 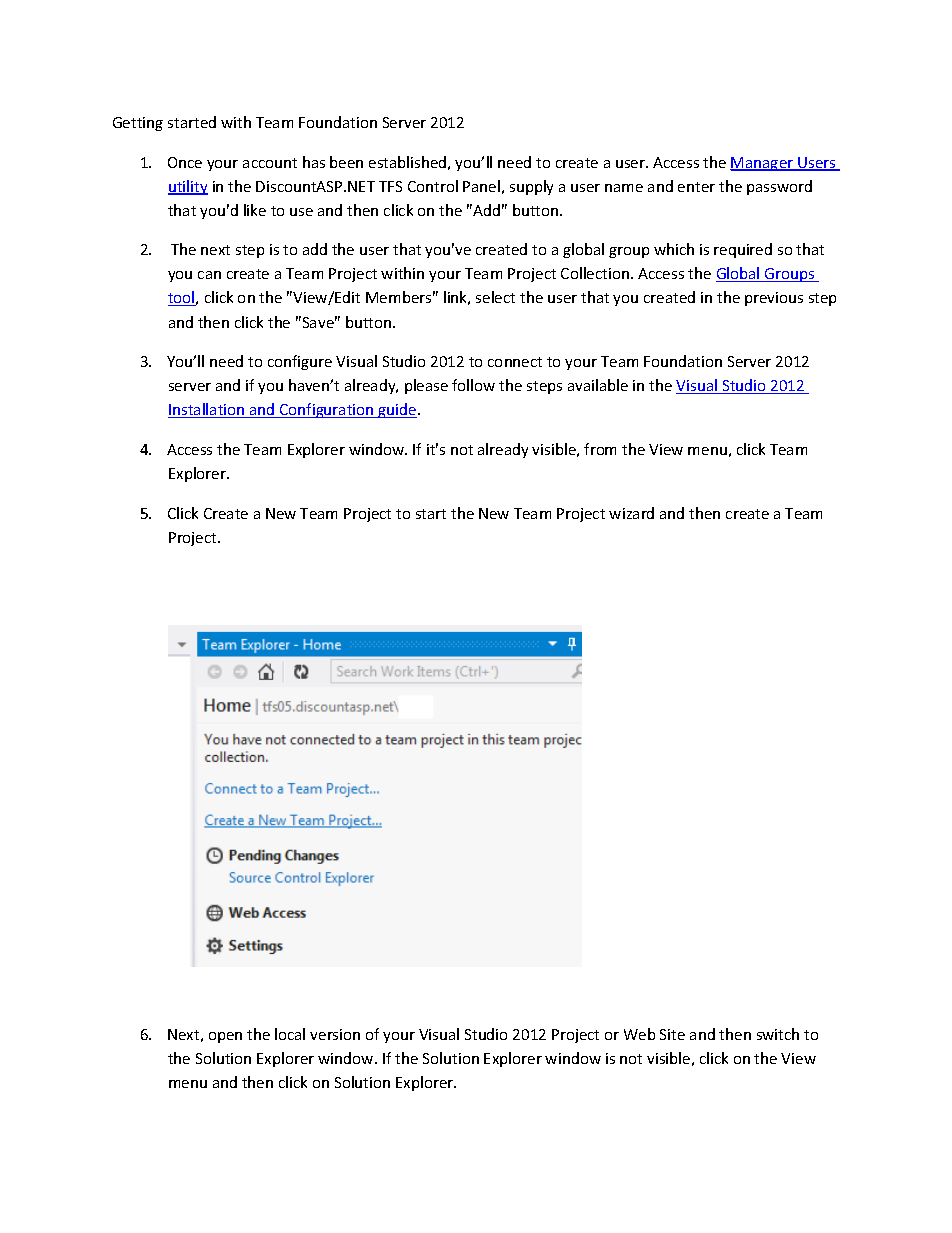 What do you see at coordinates (672, 1034) in the page?
I see `Site` at bounding box center [672, 1034].
